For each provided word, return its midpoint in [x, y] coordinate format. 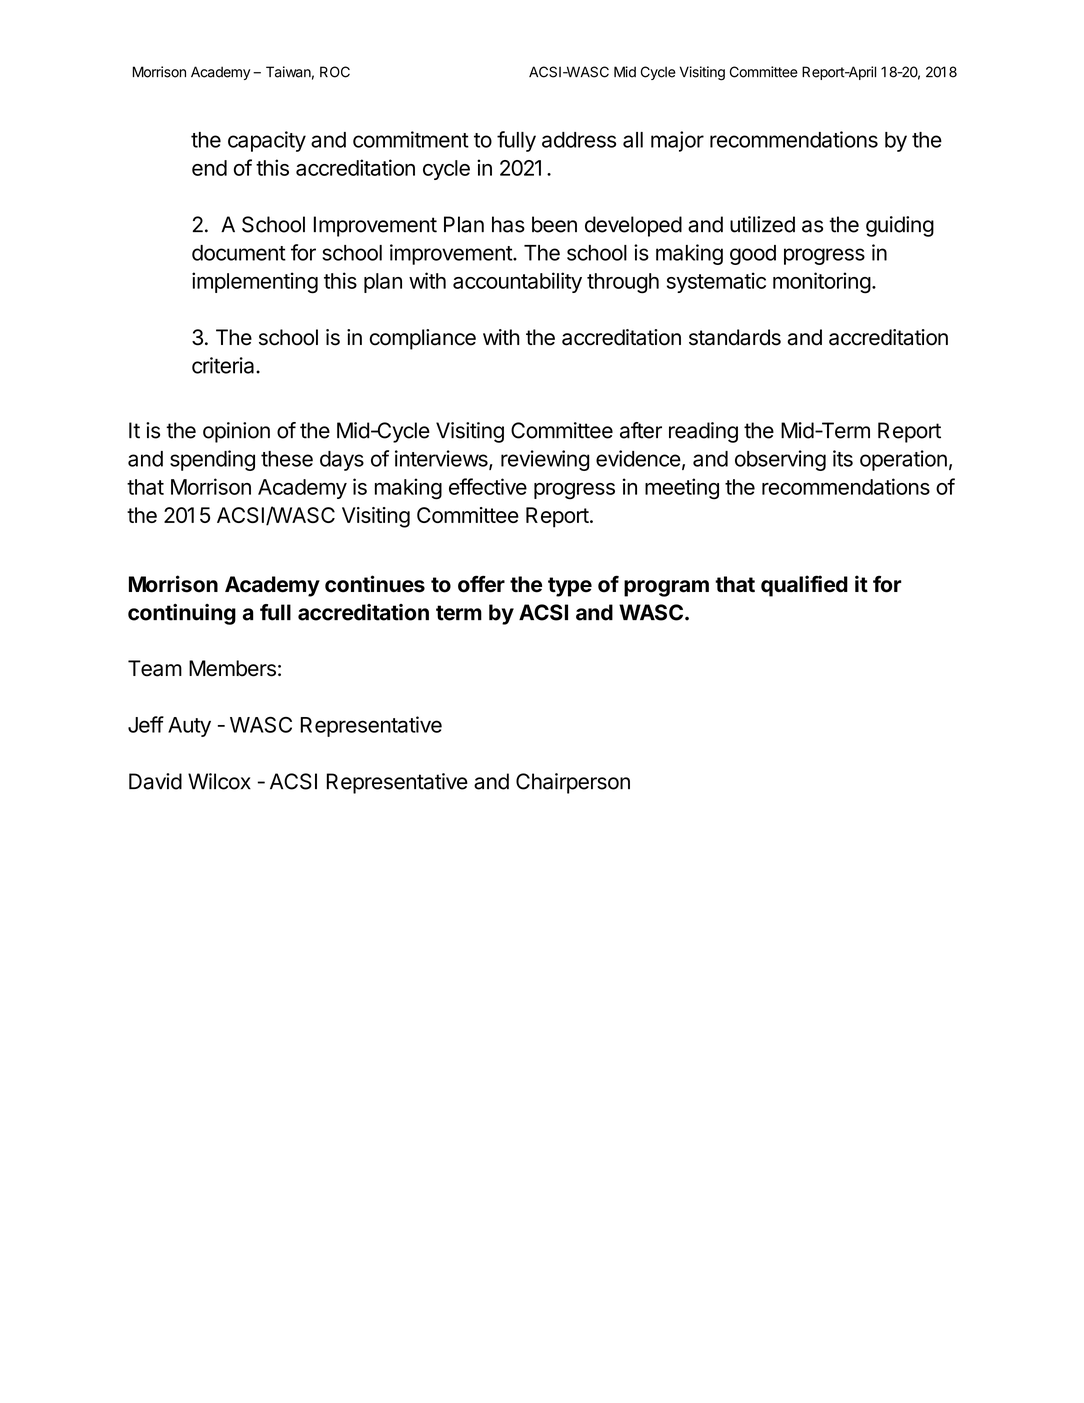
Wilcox [219, 781]
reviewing [545, 460]
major [677, 141]
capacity [267, 141]
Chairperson [573, 783]
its [843, 458]
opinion [236, 432]
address [579, 140]
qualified [804, 586]
